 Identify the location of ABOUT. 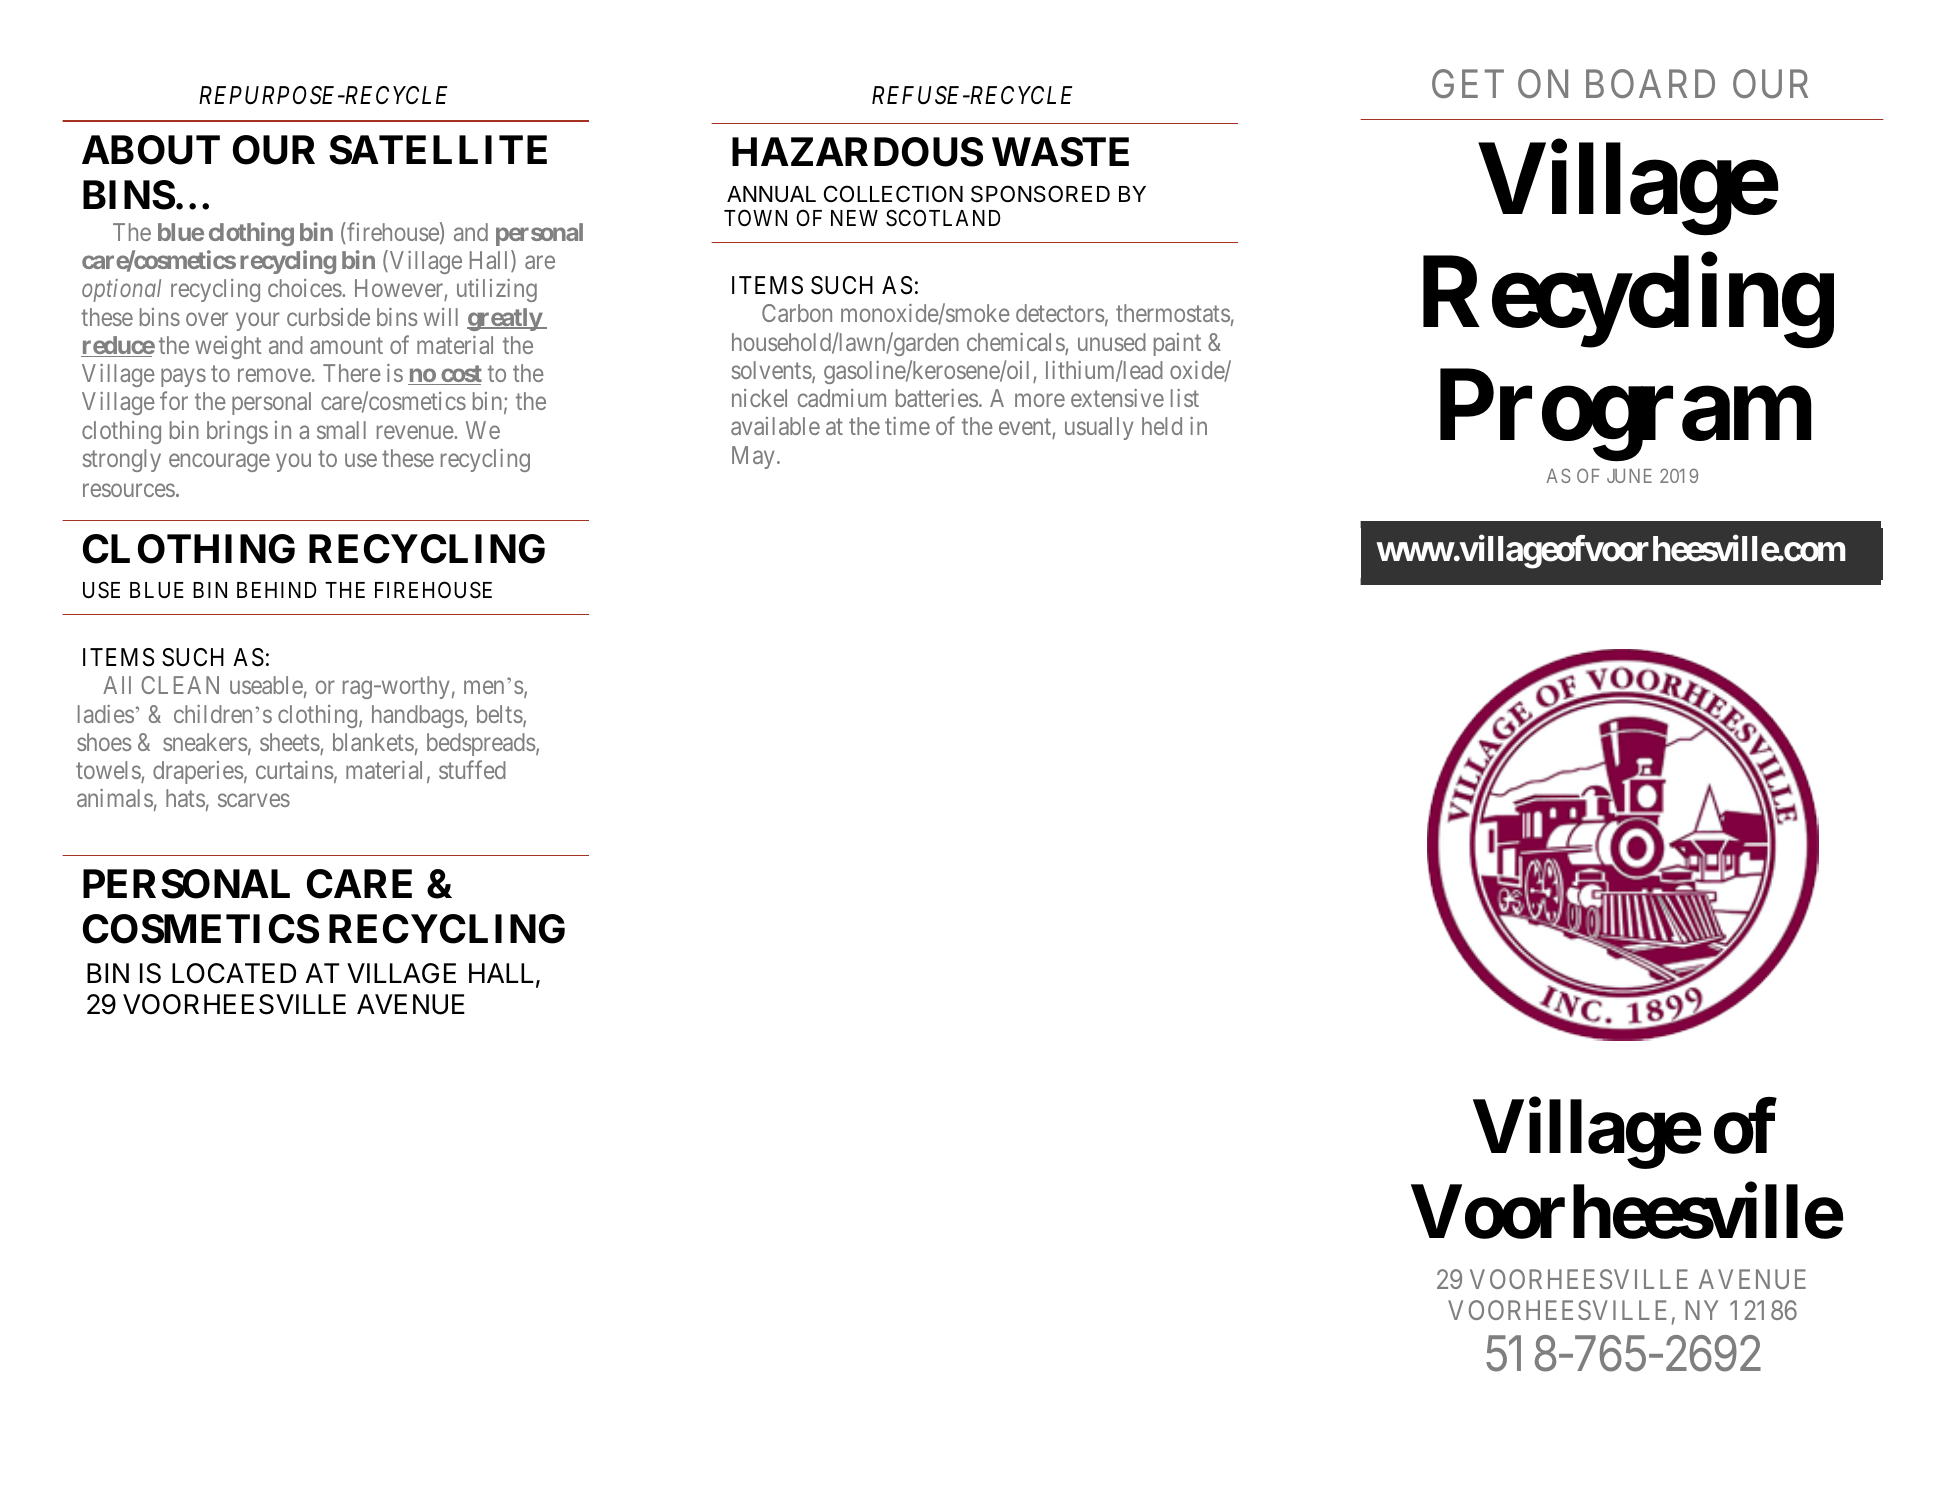
(151, 150).
